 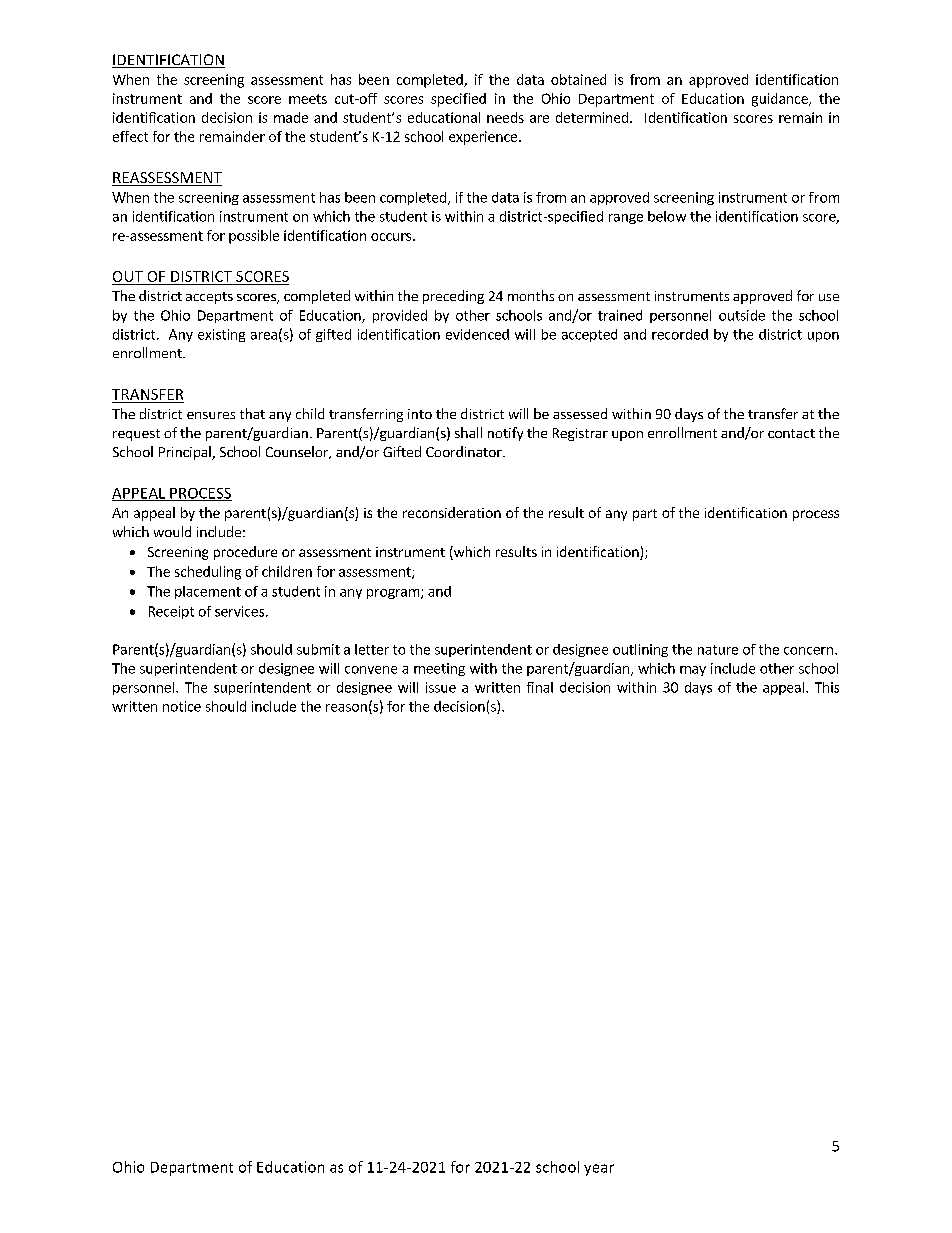 What do you see at coordinates (827, 687) in the screenshot?
I see `This` at bounding box center [827, 687].
